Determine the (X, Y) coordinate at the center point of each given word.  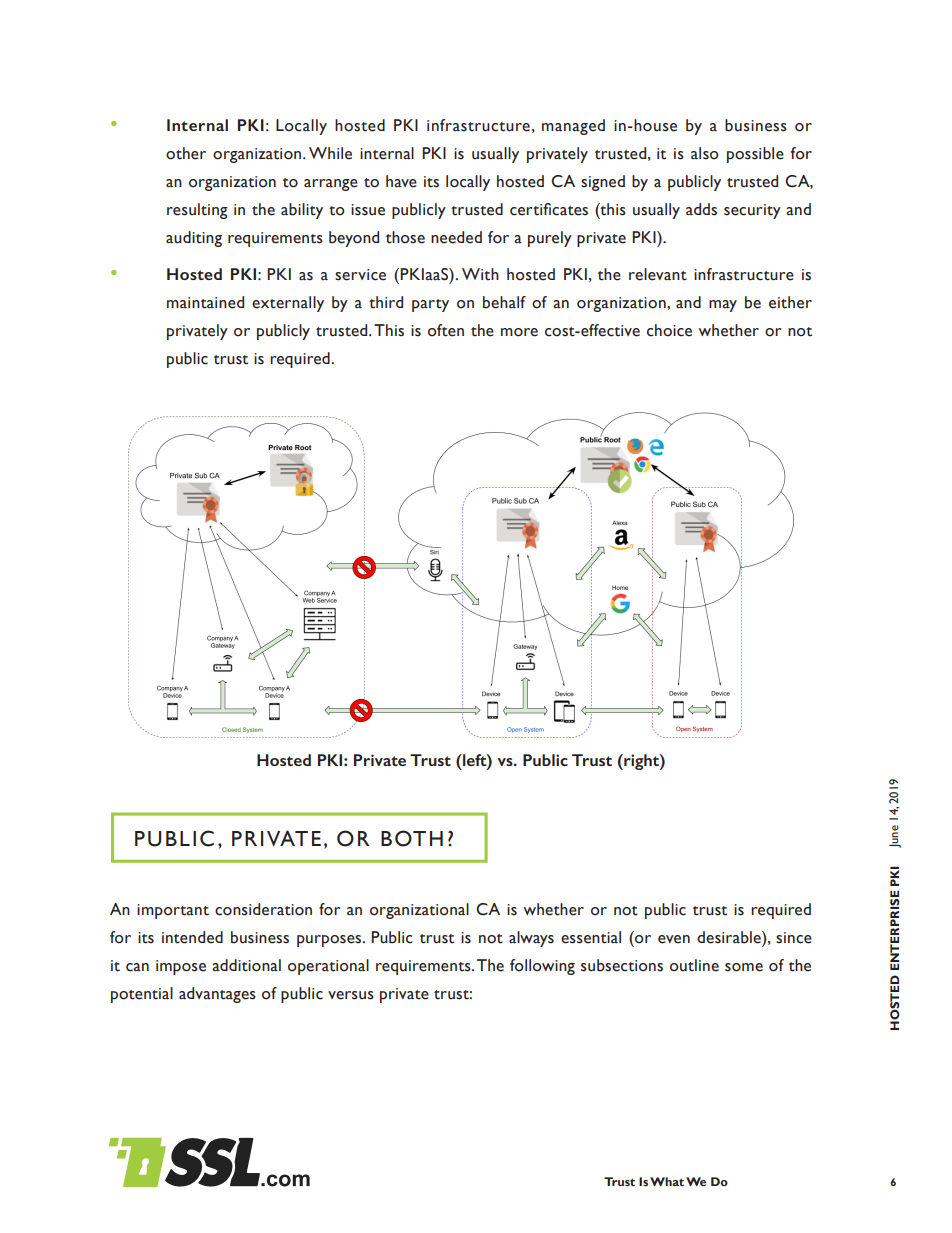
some (744, 967)
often (446, 330)
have (401, 181)
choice (669, 330)
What (667, 1181)
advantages (217, 995)
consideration (263, 909)
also (705, 153)
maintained (205, 302)
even (674, 939)
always (531, 939)
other (186, 153)
